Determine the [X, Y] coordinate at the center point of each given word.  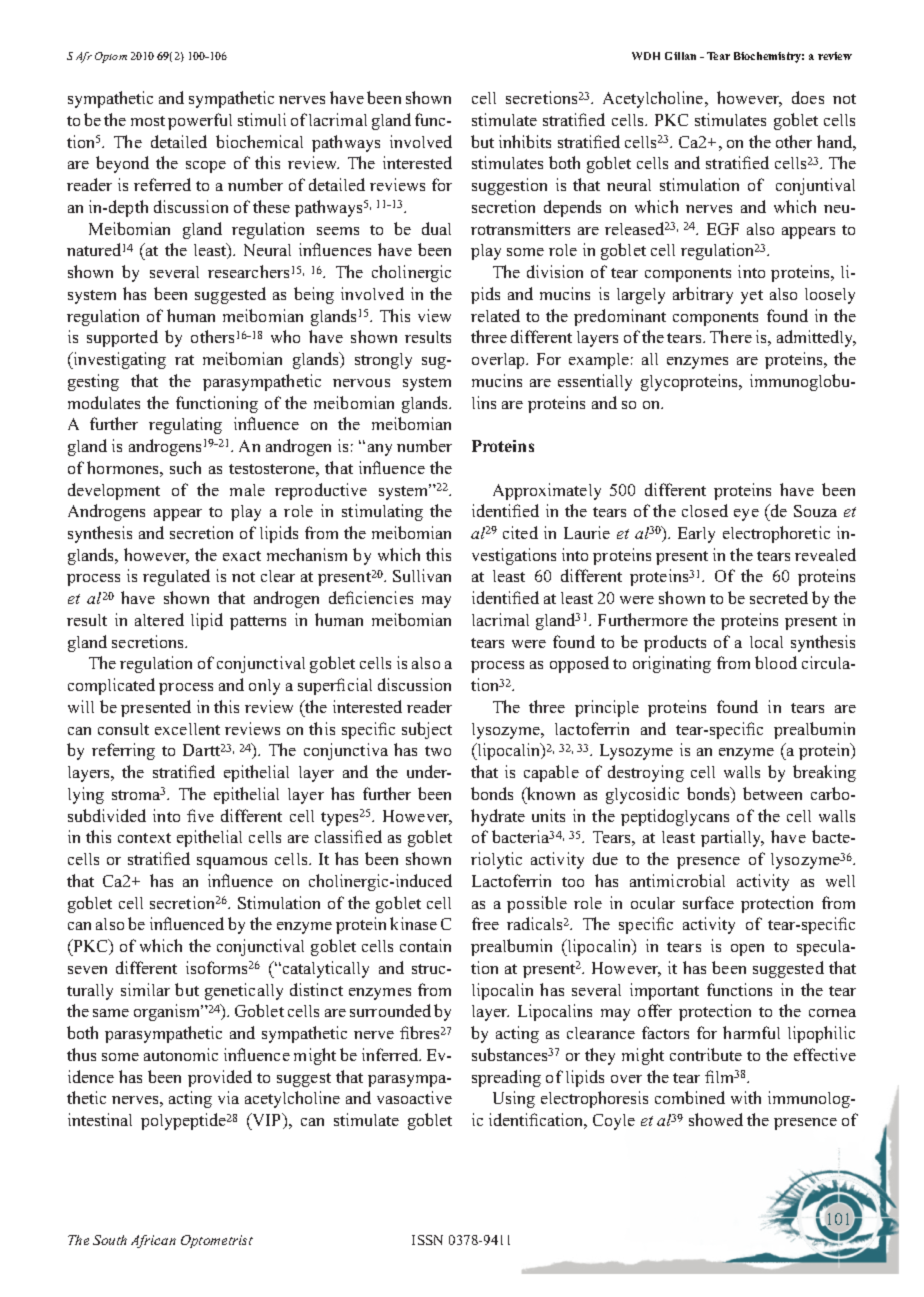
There [731, 336]
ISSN [427, 1240]
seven [87, 970]
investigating [118, 360]
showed [716, 1119]
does [808, 97]
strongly [383, 361]
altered [159, 619]
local [766, 642]
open [747, 950]
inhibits [525, 141]
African [153, 1241]
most [148, 121]
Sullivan [422, 575]
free [485, 923]
